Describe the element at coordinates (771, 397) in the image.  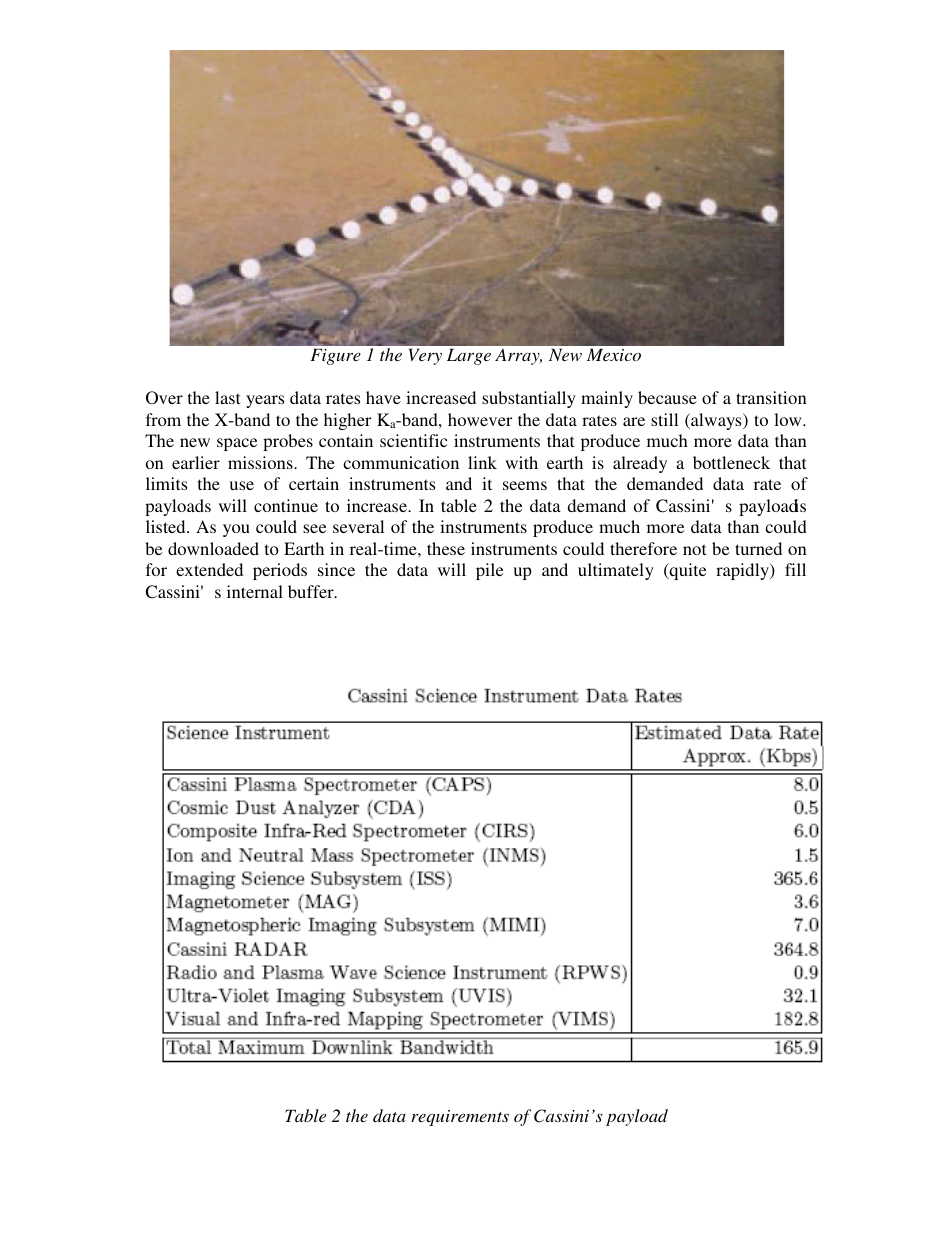
I see `transition` at that location.
